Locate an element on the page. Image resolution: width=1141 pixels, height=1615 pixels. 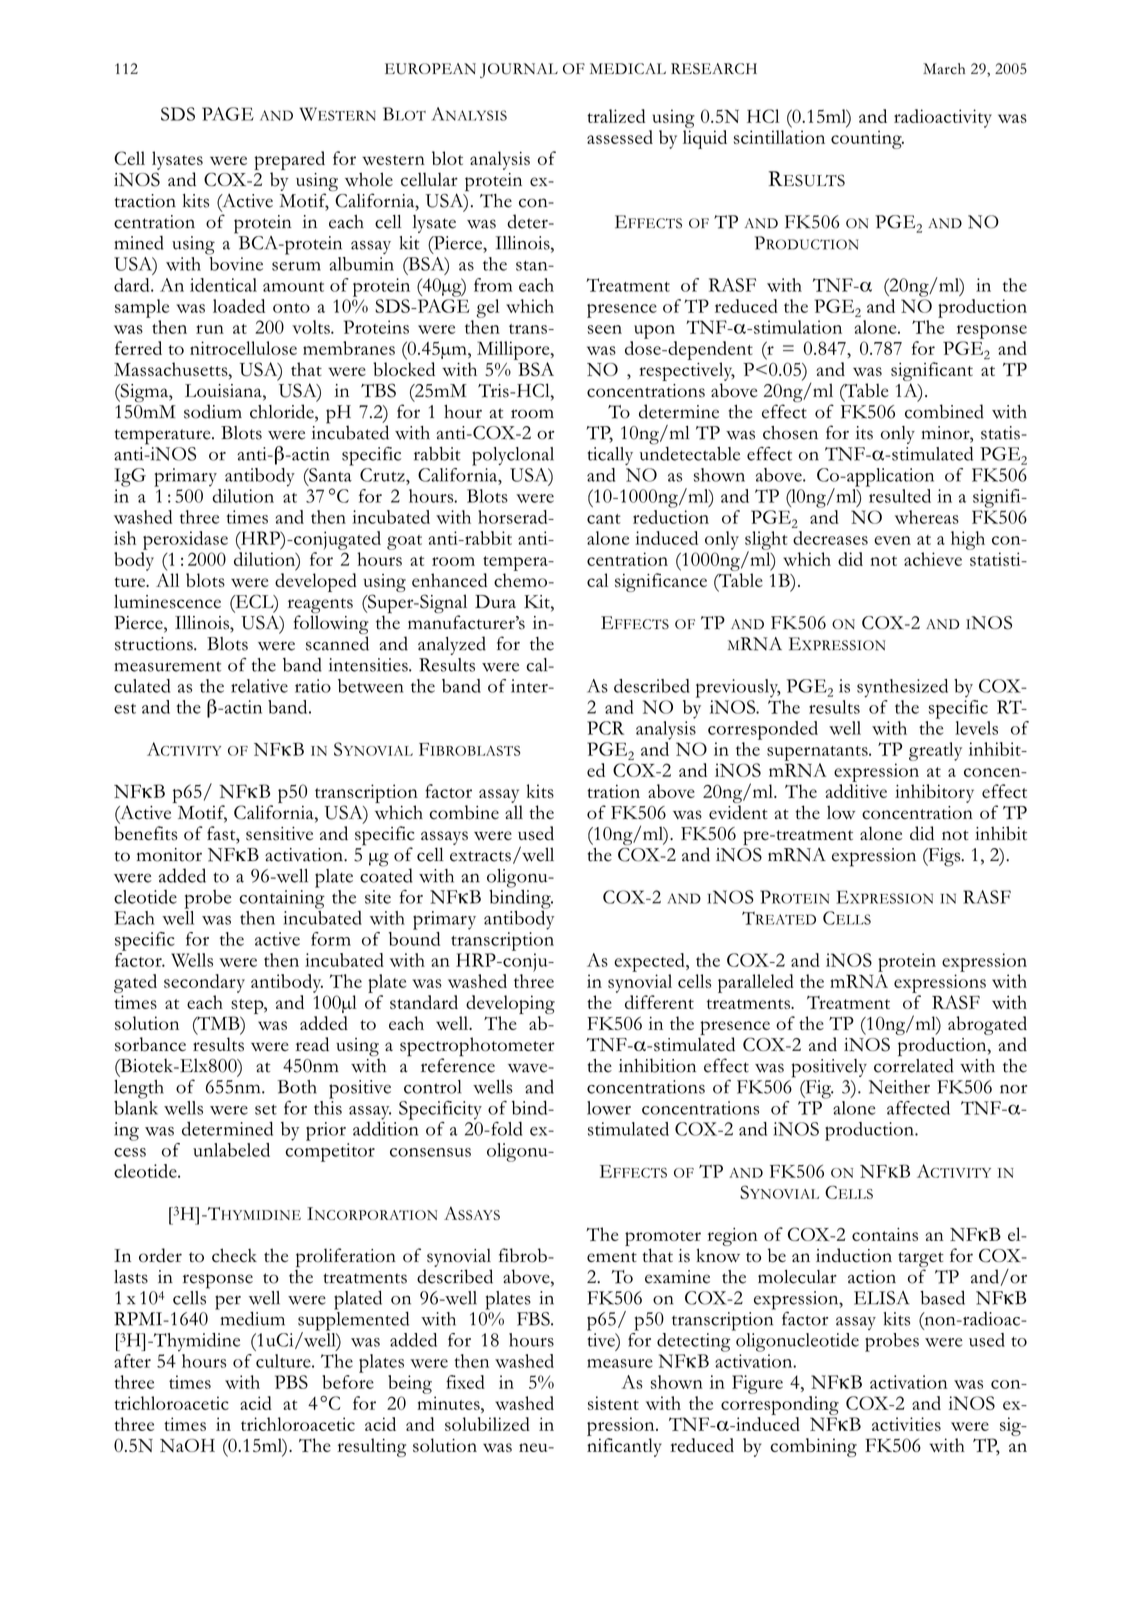
prepared is located at coordinates (289, 160).
